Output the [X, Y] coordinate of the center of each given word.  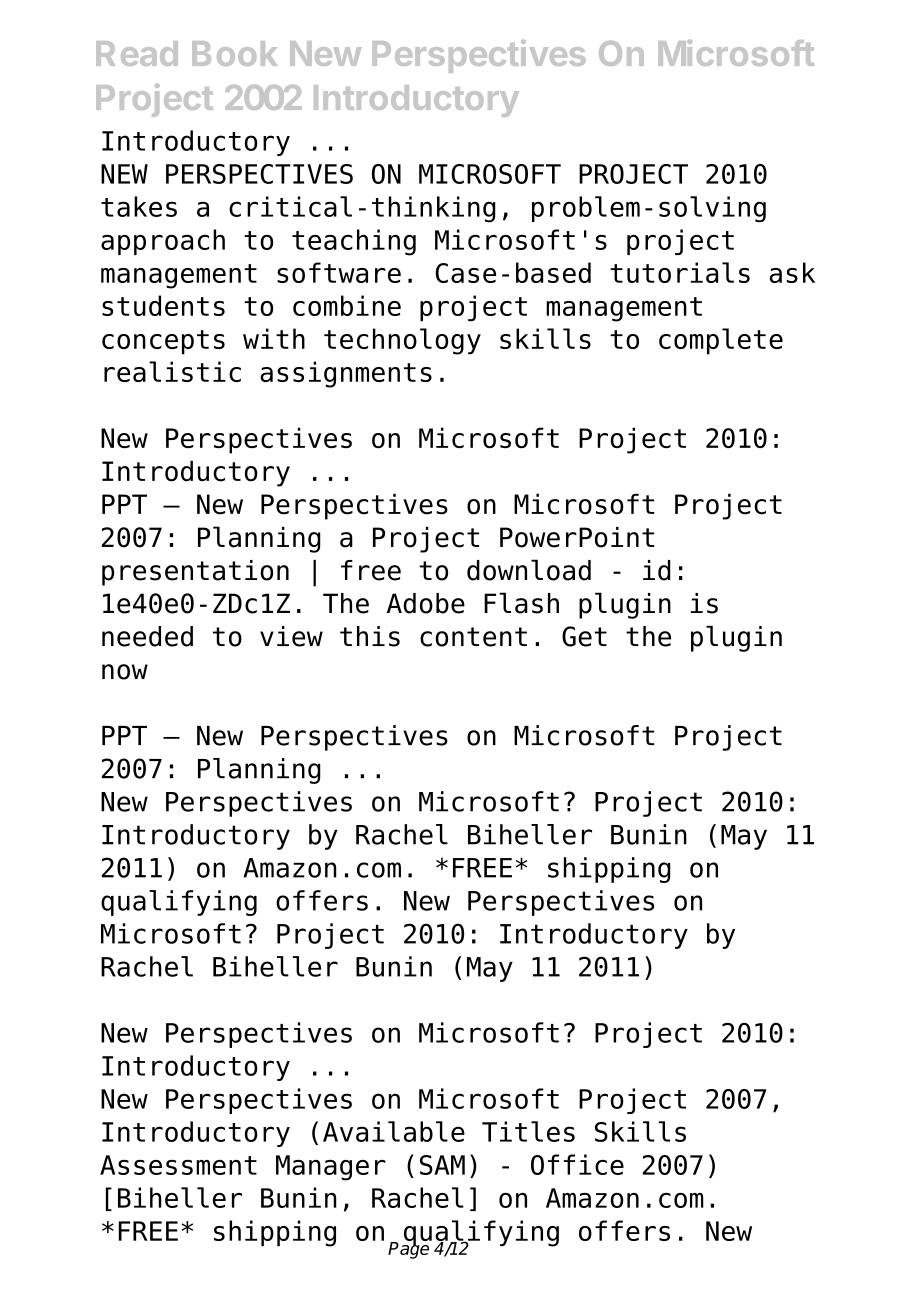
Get [584, 636]
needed [147, 636]
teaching [354, 242]
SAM [442, 1165]
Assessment [178, 1165]
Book [234, 53]
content [473, 637]
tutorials [680, 272]
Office [577, 1164]
